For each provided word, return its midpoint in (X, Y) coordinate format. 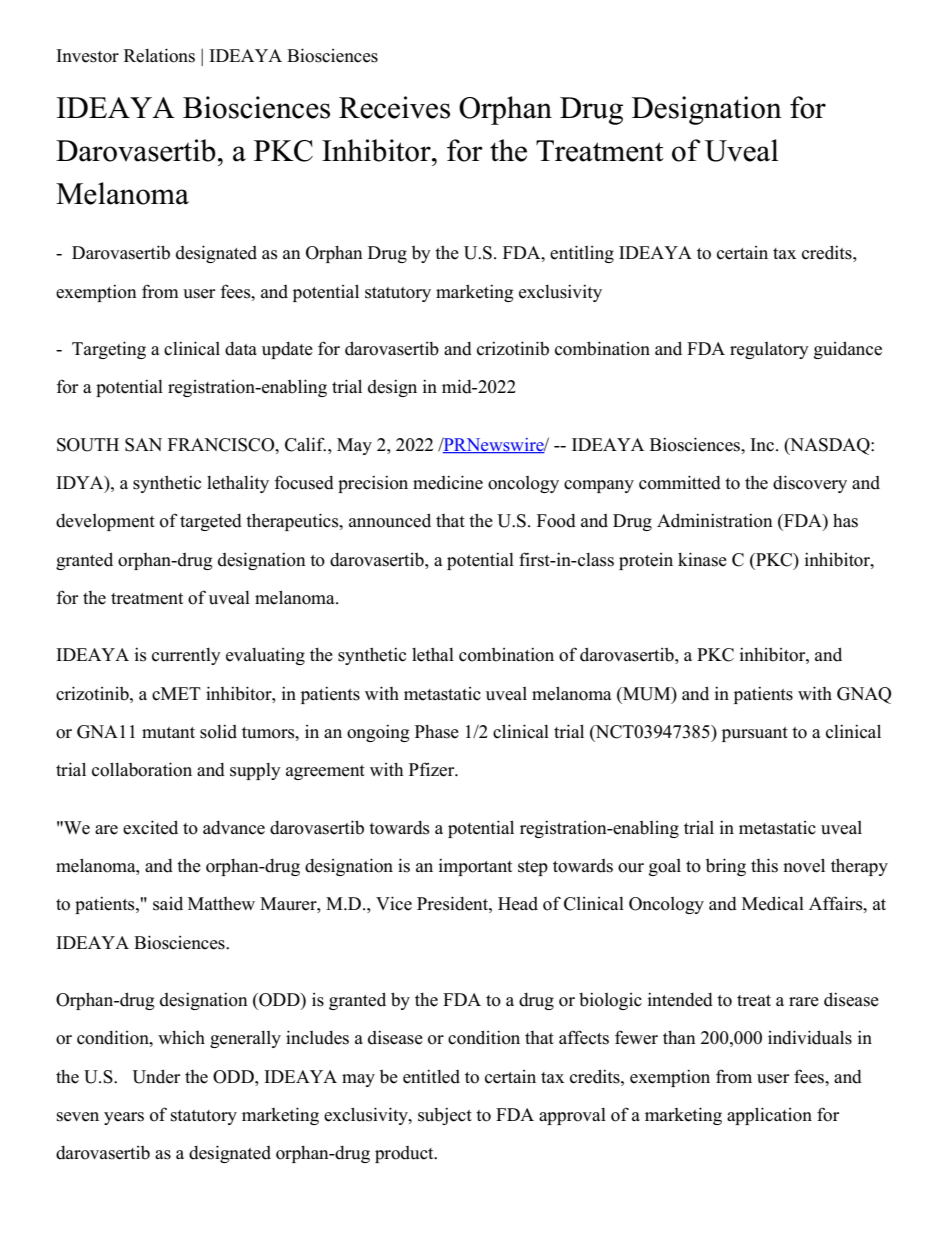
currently (186, 656)
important (475, 867)
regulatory (769, 350)
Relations (159, 55)
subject (445, 1116)
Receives (394, 107)
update (287, 350)
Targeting (109, 350)
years (124, 1118)
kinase (702, 559)
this (764, 865)
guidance (848, 350)
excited (150, 827)
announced (390, 520)
